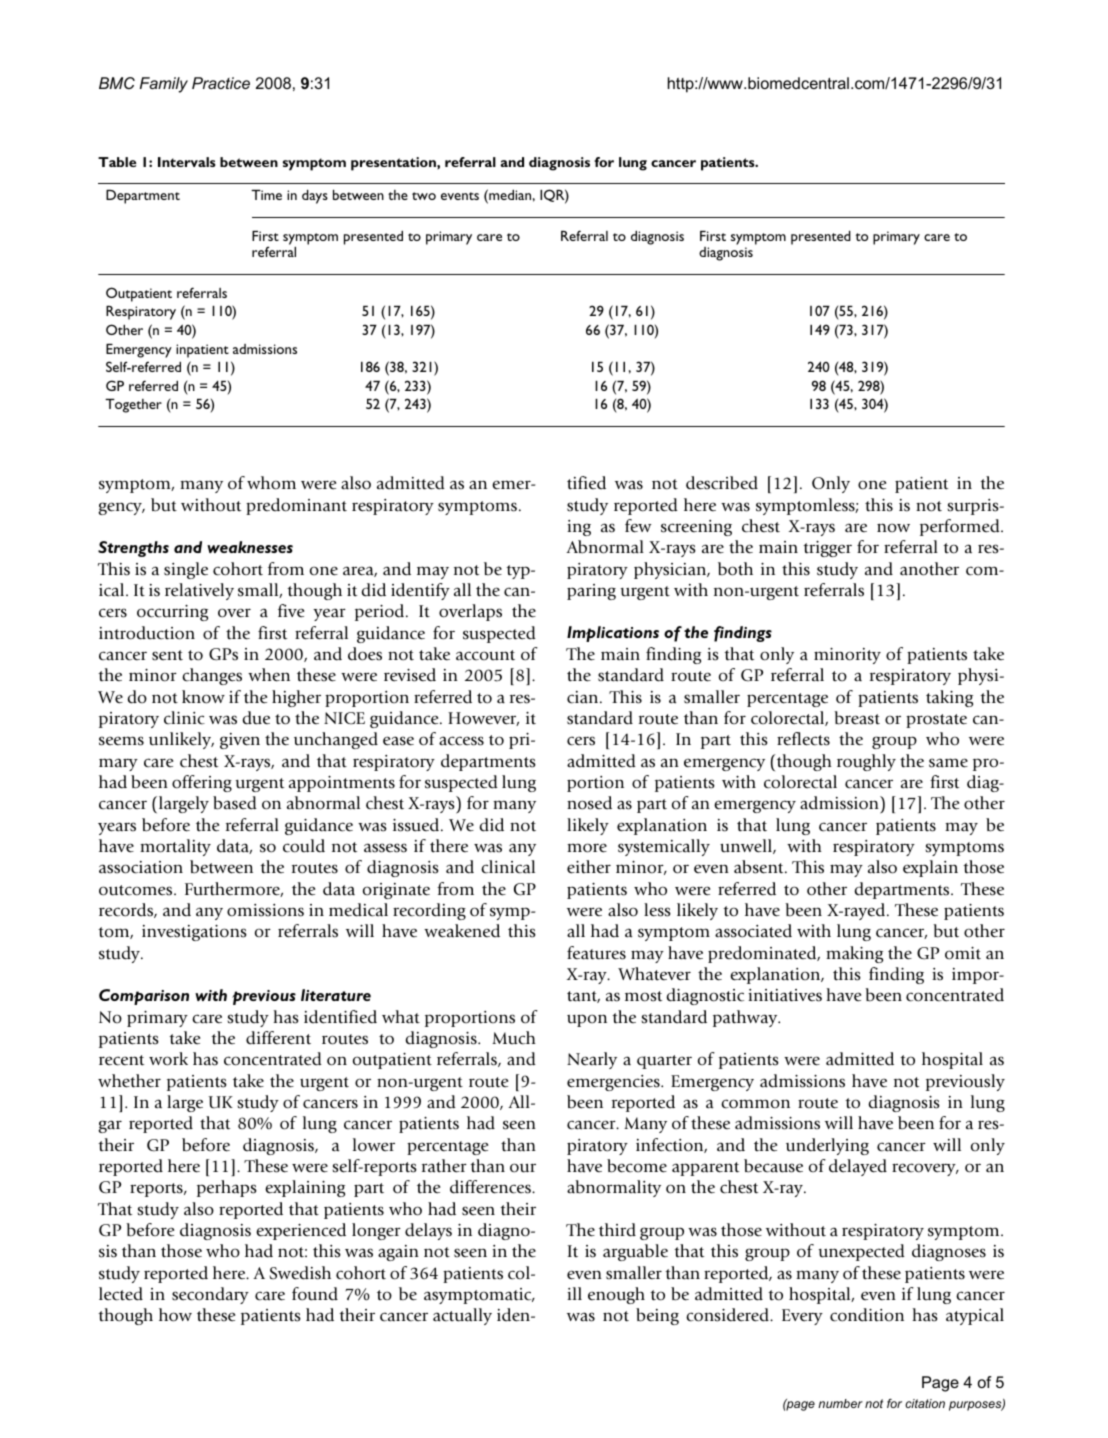 This screenshot has width=1108, height=1438. I want to click on making, so click(854, 954).
